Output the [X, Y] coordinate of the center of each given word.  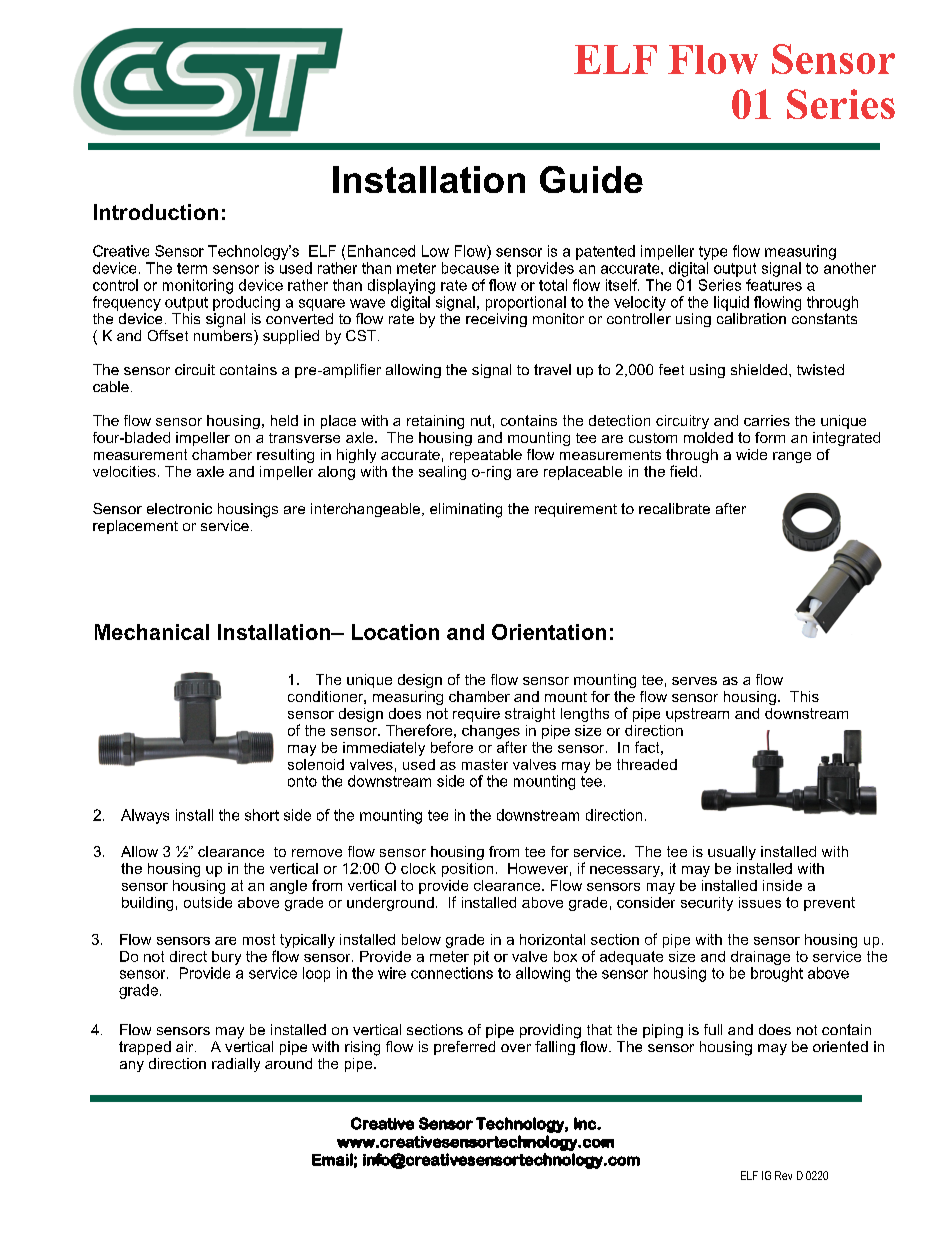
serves [694, 681]
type [713, 253]
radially [236, 1065]
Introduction [156, 212]
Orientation [549, 632]
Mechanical [152, 632]
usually [732, 853]
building [147, 904]
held [284, 420]
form [770, 437]
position [467, 870]
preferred [464, 1048]
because [470, 268]
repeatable [486, 456]
